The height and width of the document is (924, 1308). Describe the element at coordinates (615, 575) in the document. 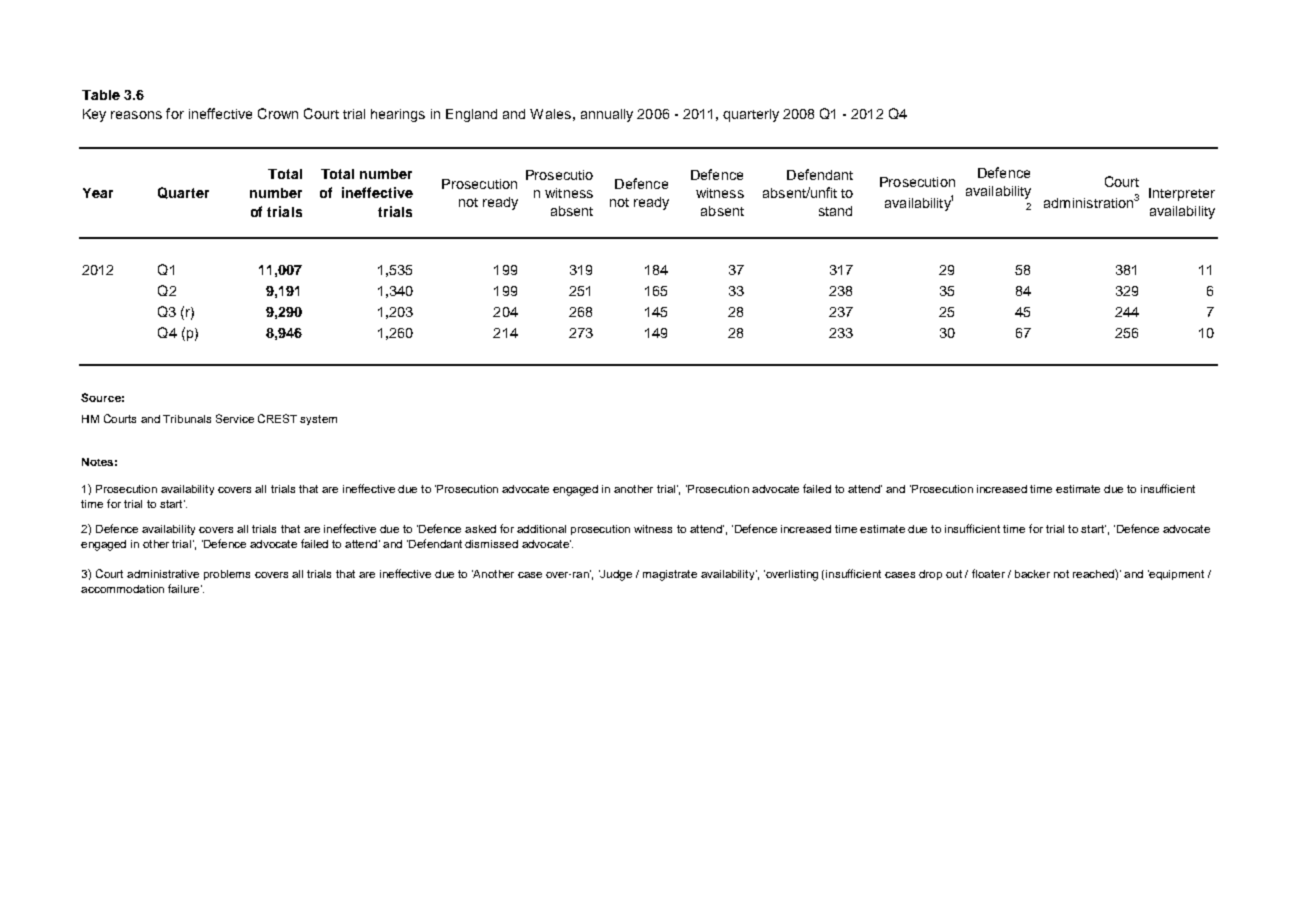

I see `Judge` at that location.
